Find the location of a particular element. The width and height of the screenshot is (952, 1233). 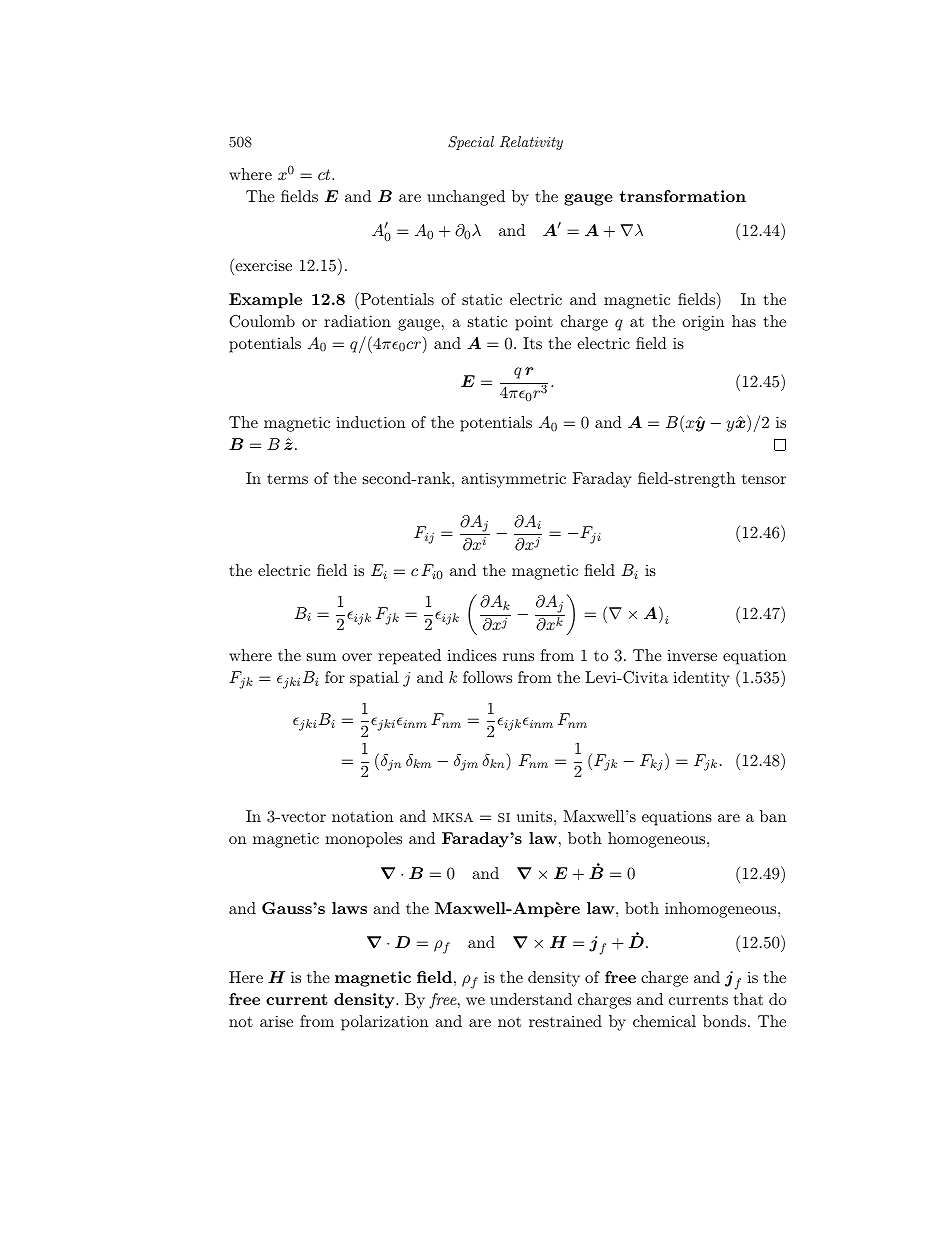

unchanged is located at coordinates (466, 198).
